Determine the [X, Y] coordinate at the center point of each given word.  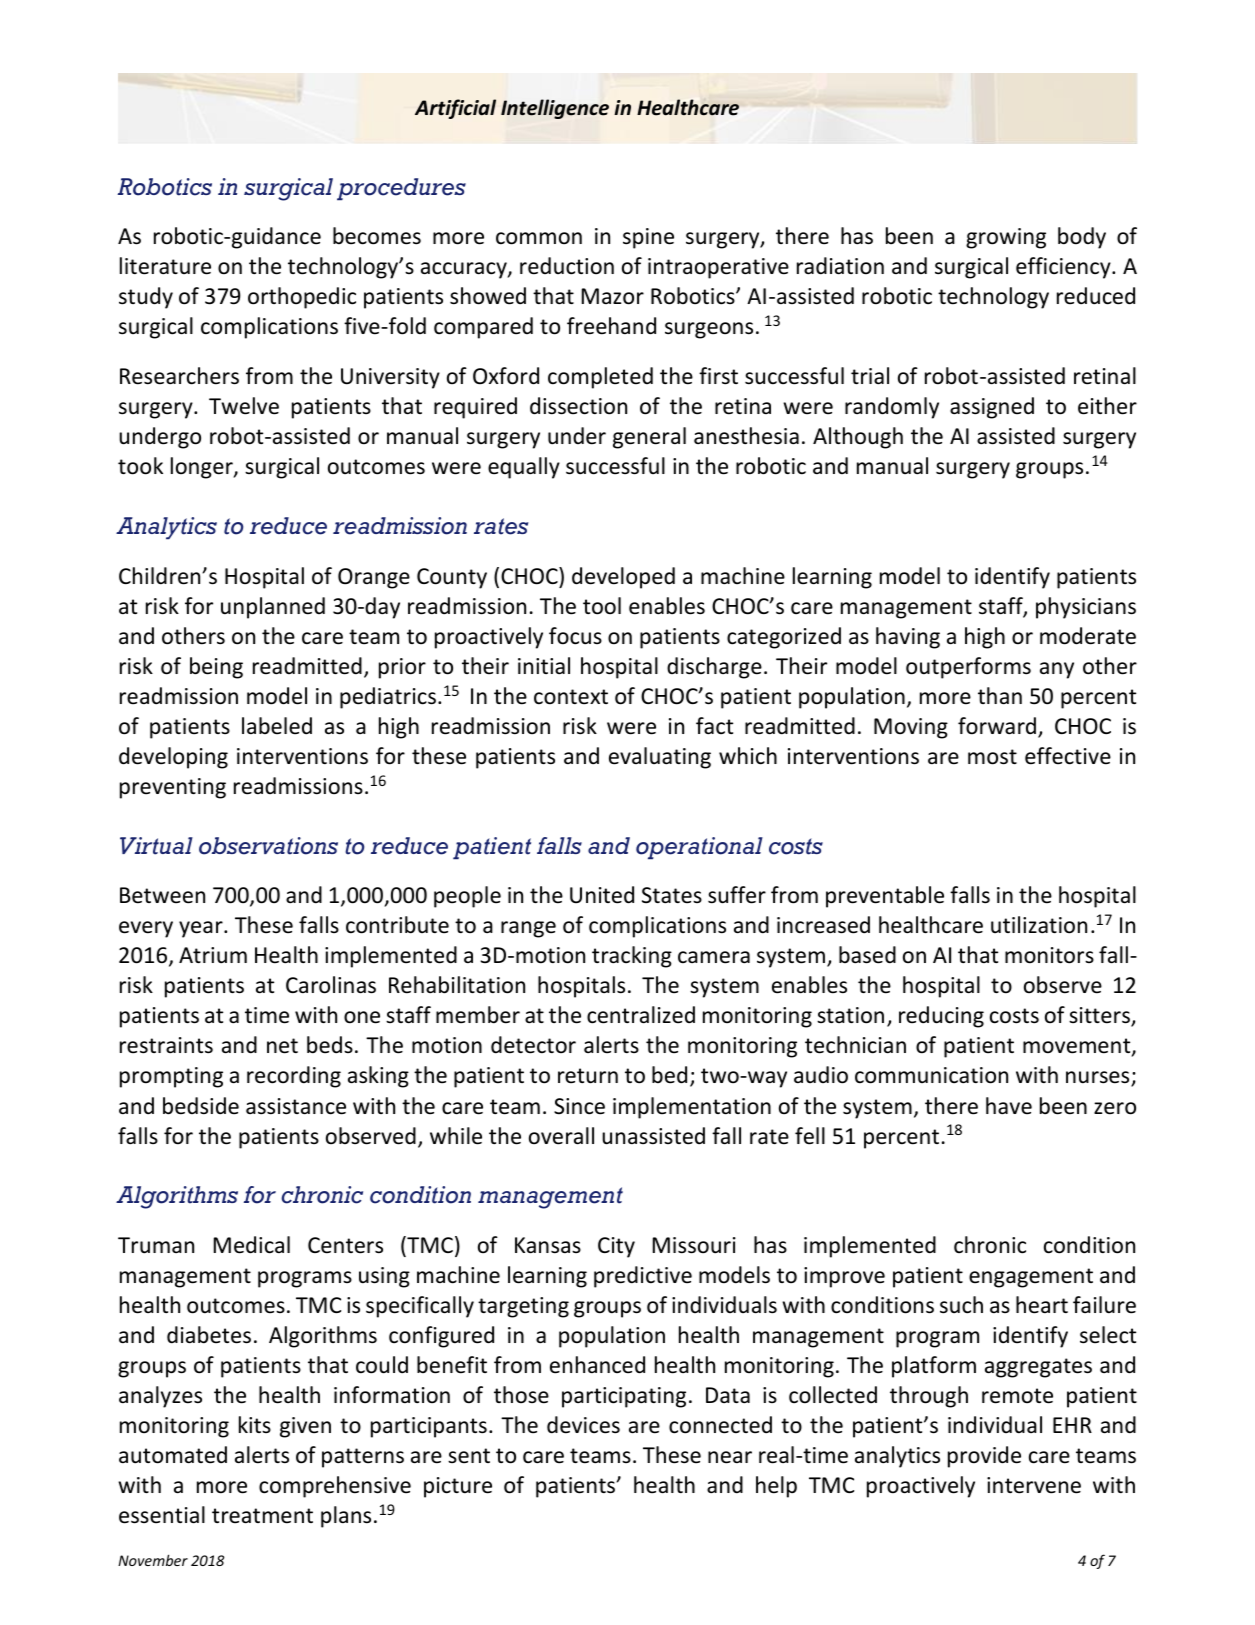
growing [1006, 238]
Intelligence [555, 109]
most [992, 757]
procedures [401, 189]
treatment [262, 1516]
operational [699, 848]
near [730, 1457]
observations [268, 846]
